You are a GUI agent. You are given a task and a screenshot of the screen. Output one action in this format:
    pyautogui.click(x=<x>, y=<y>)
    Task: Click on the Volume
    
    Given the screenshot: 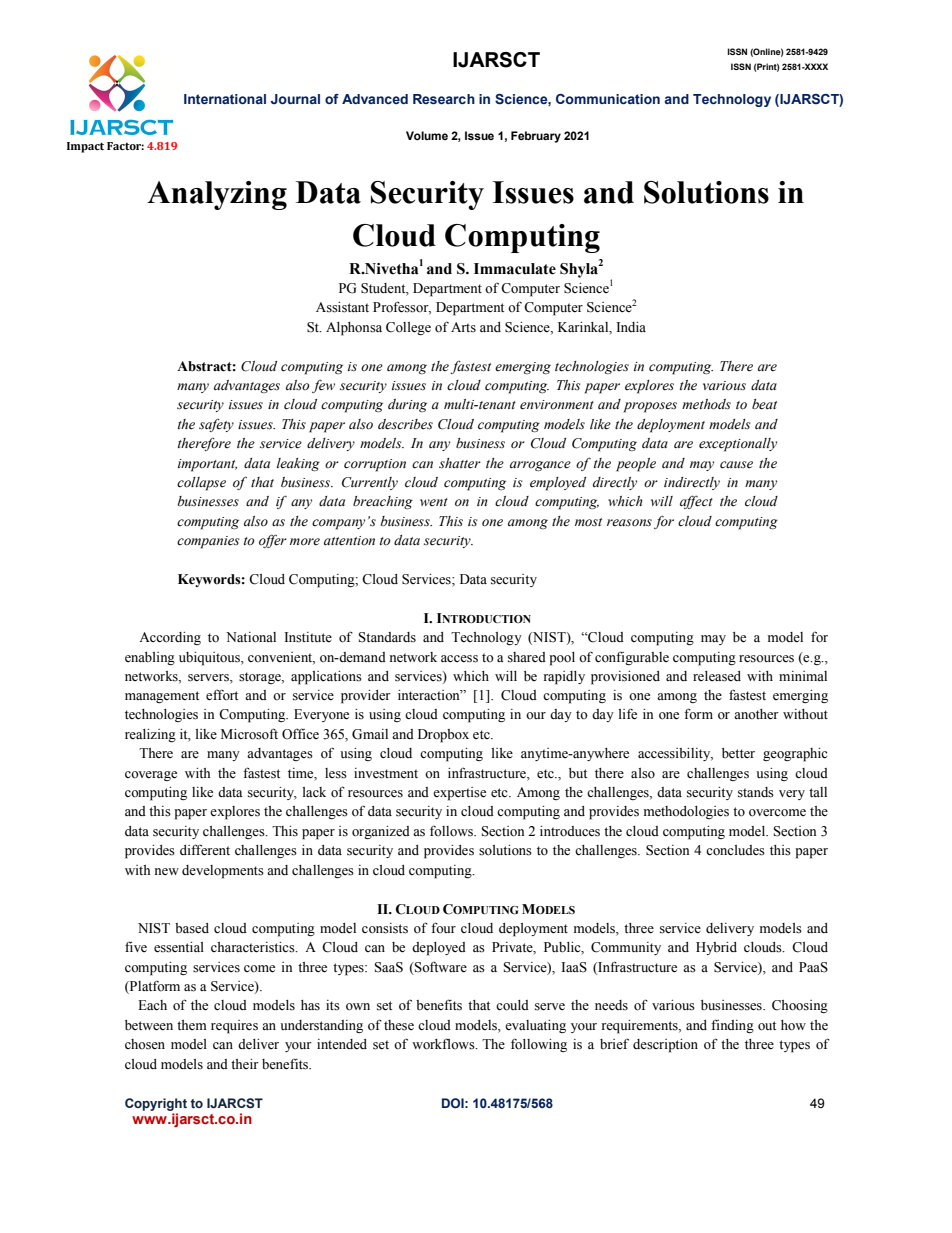 What is the action you would take?
    pyautogui.click(x=427, y=135)
